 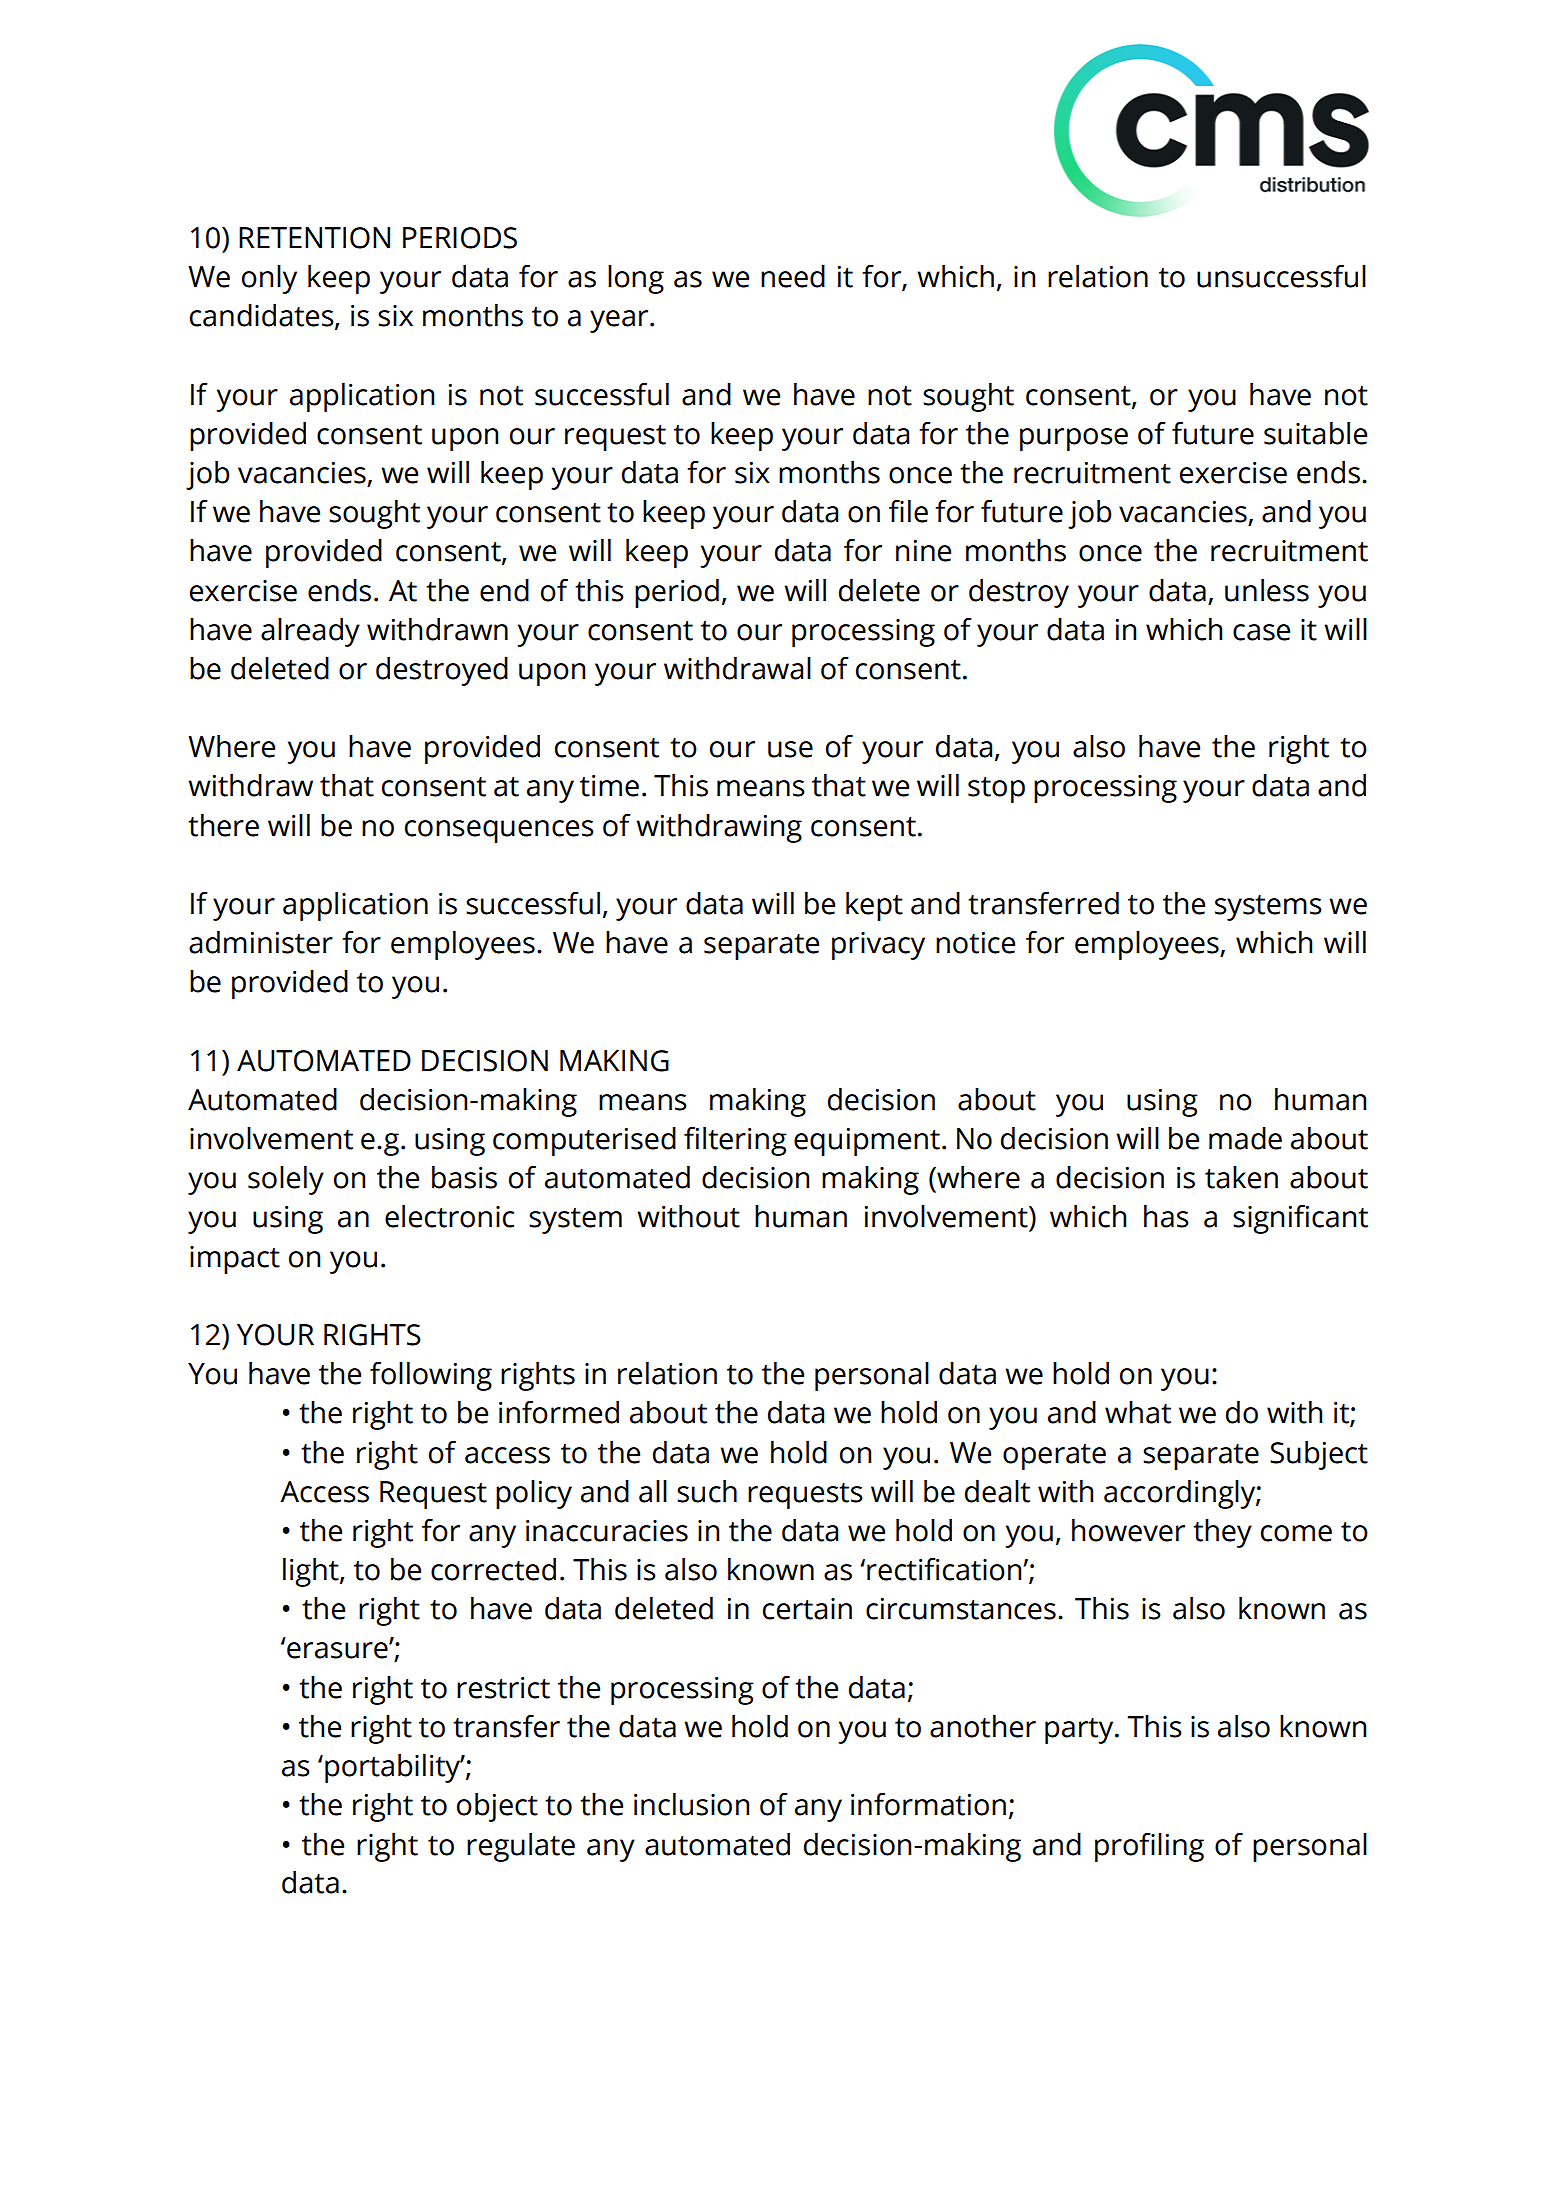 What do you see at coordinates (691, 1804) in the document?
I see `inclusion` at bounding box center [691, 1804].
